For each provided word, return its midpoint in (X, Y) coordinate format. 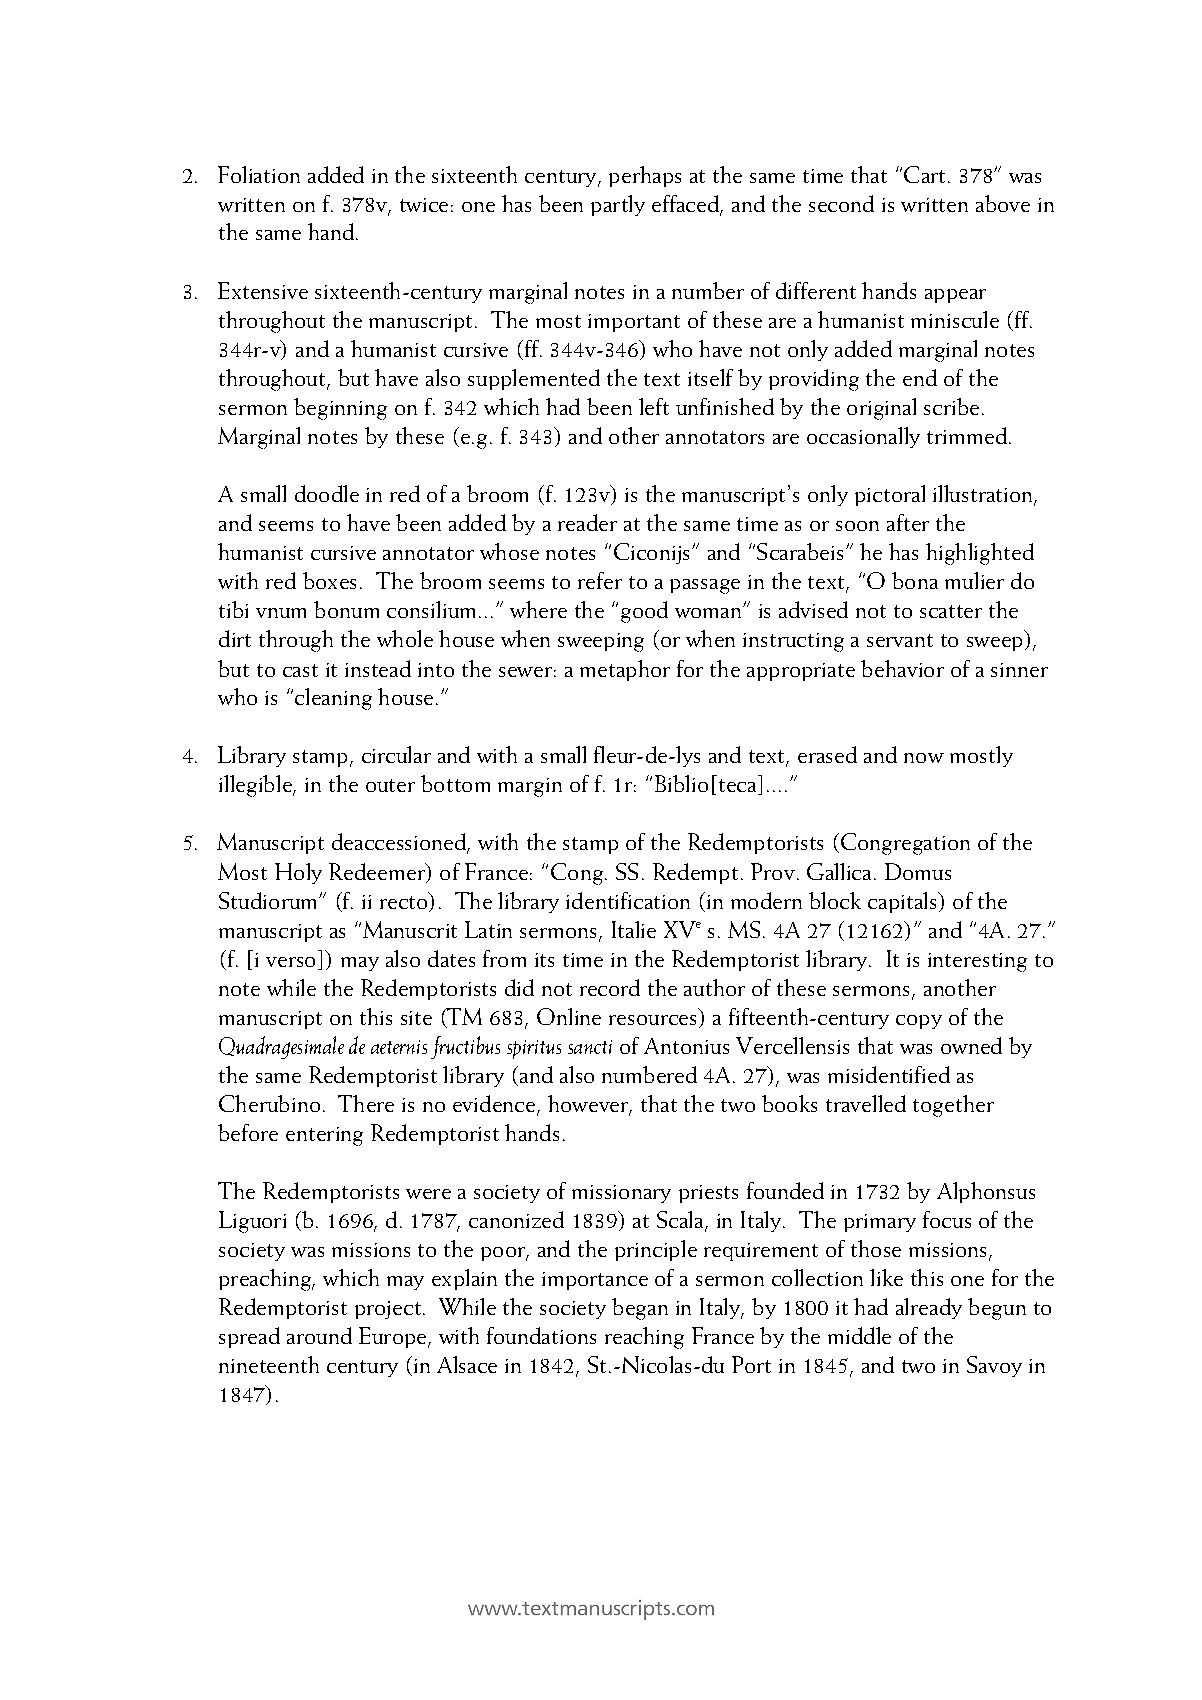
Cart (924, 174)
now (924, 758)
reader (587, 522)
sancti (590, 1047)
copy (919, 1022)
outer (390, 785)
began (640, 1309)
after (908, 522)
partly (618, 205)
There (366, 1103)
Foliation (259, 174)
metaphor (625, 670)
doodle (327, 493)
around (319, 1335)
